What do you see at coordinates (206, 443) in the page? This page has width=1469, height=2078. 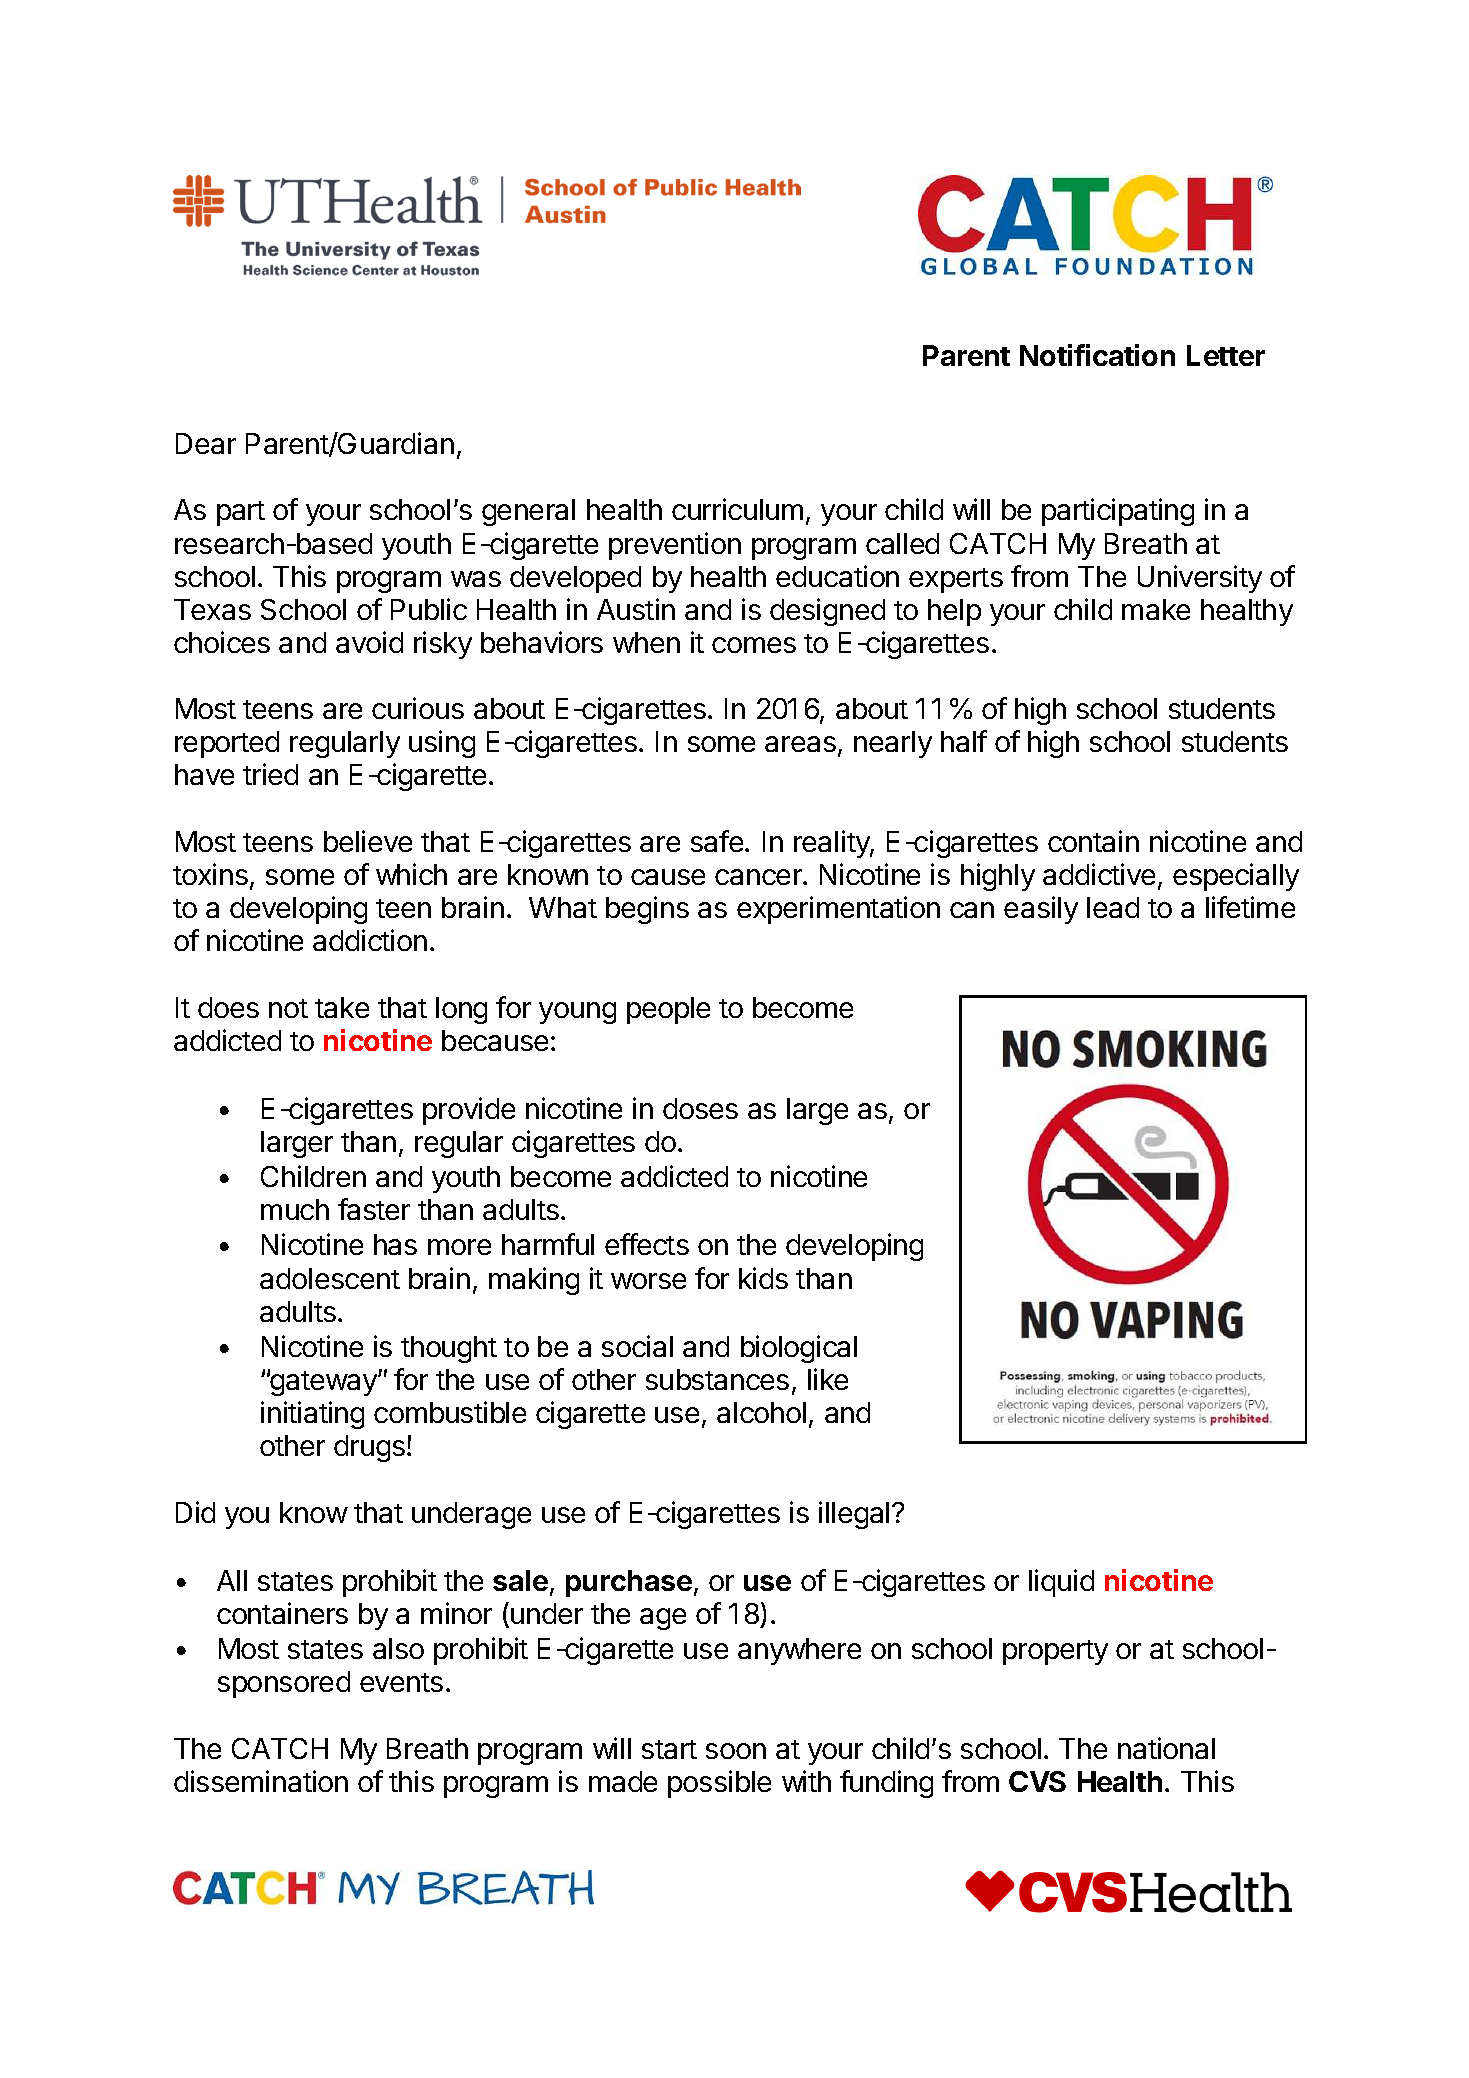 I see `Dear` at bounding box center [206, 443].
